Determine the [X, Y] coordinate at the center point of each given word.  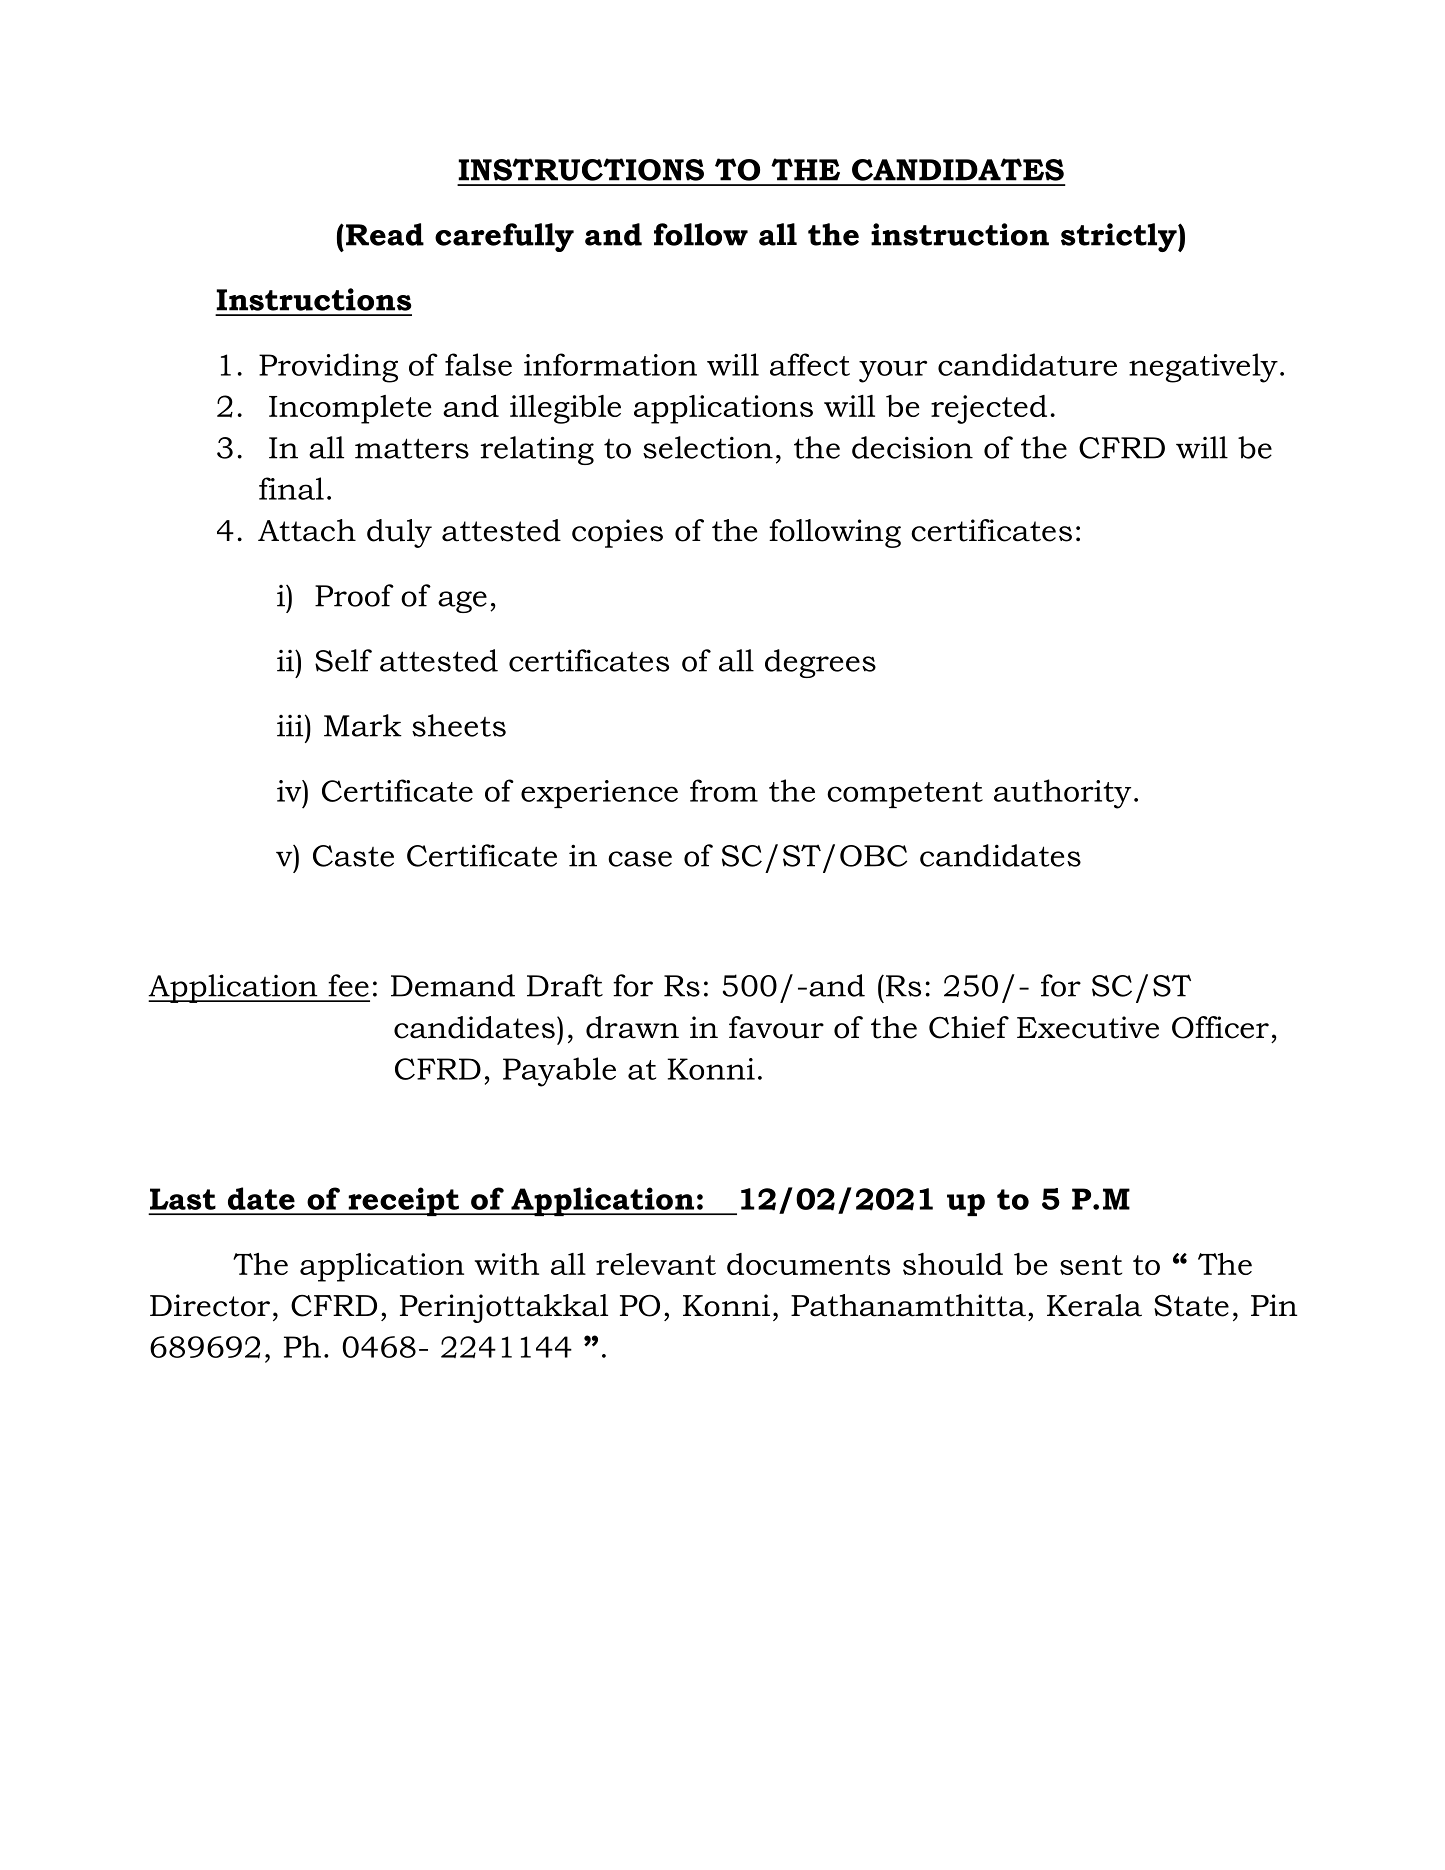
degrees [820, 663]
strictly [1120, 237]
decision [912, 447]
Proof [354, 595]
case [640, 859]
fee [348, 985]
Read [385, 234]
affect [810, 364]
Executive [1088, 1027]
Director [210, 1305]
